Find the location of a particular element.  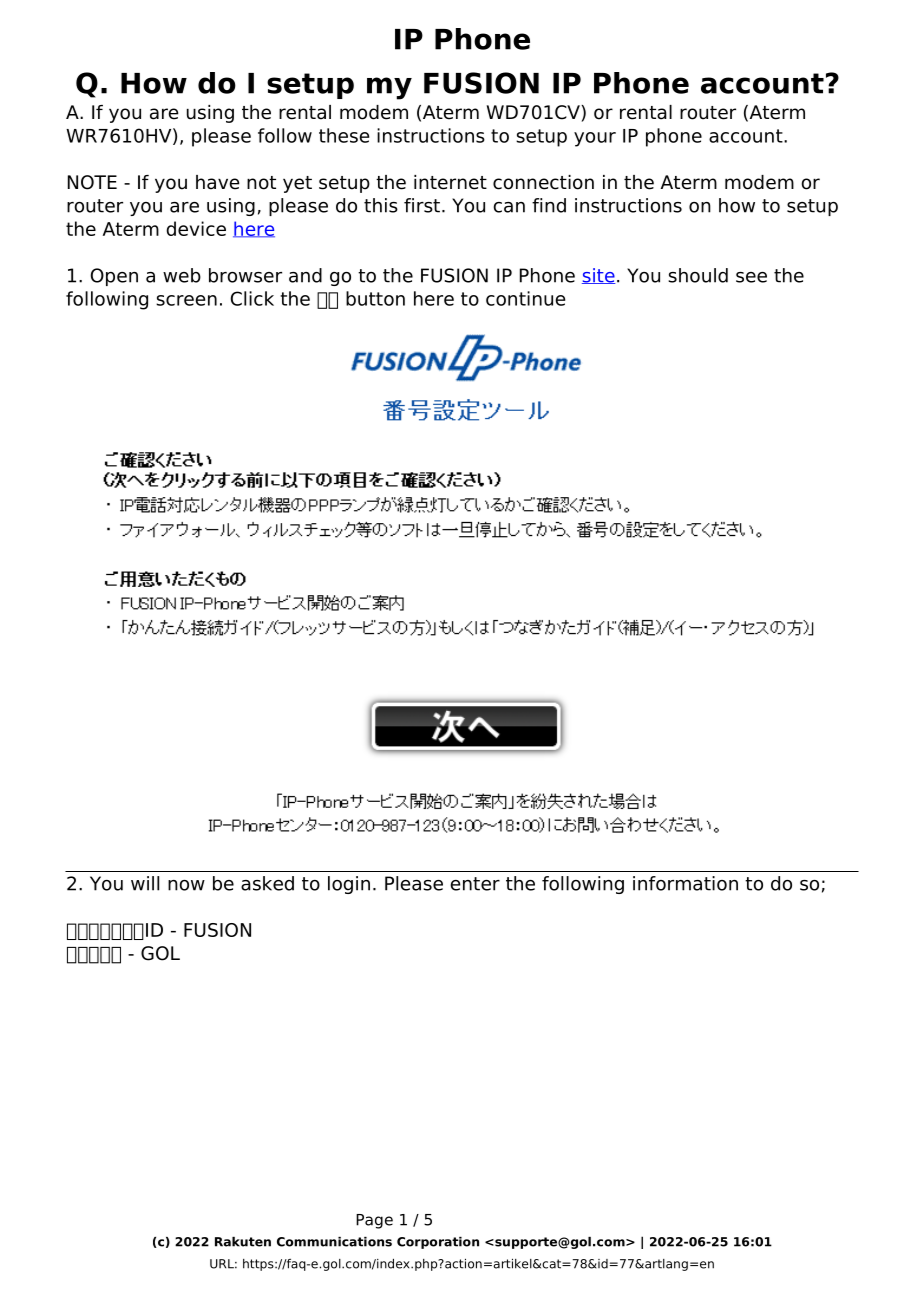

information is located at coordinates (685, 883).
